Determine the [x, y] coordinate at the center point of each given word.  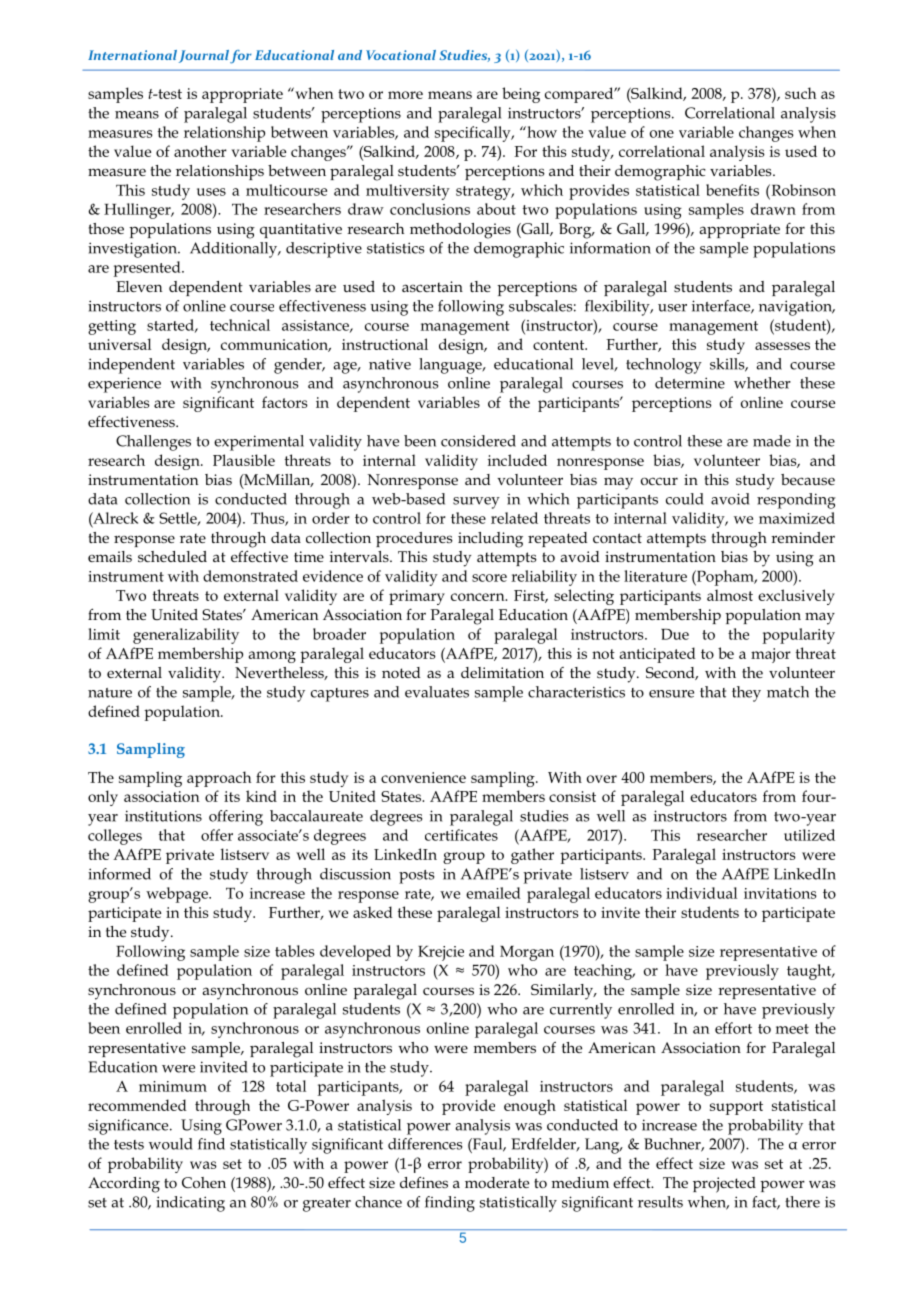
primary [417, 597]
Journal [204, 56]
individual [701, 893]
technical [240, 325]
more [405, 95]
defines [424, 1182]
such [800, 93]
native [390, 364]
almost [730, 595]
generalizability [186, 636]
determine [690, 383]
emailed [493, 893]
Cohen [204, 1182]
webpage [178, 895]
